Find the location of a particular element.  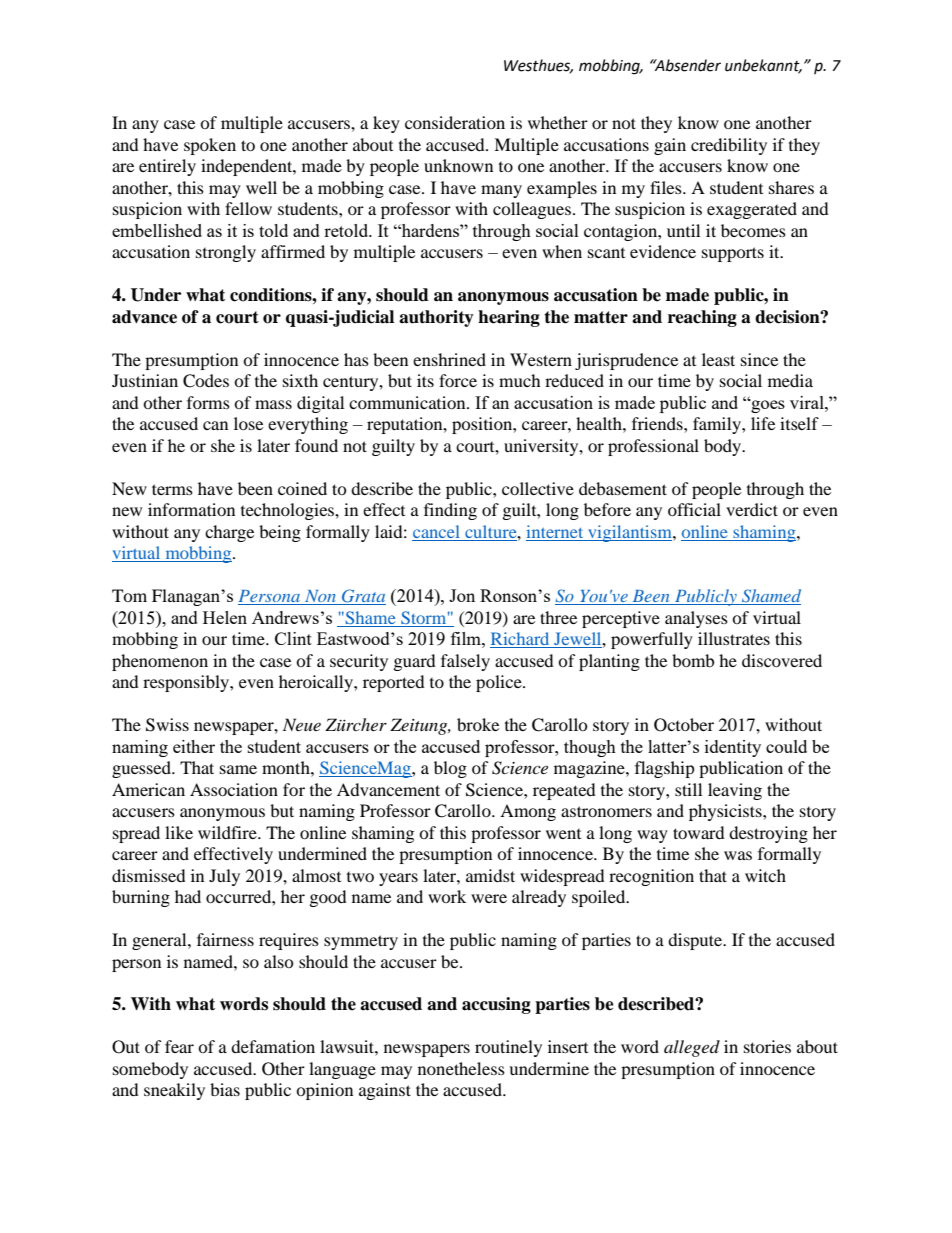

least is located at coordinates (718, 359).
